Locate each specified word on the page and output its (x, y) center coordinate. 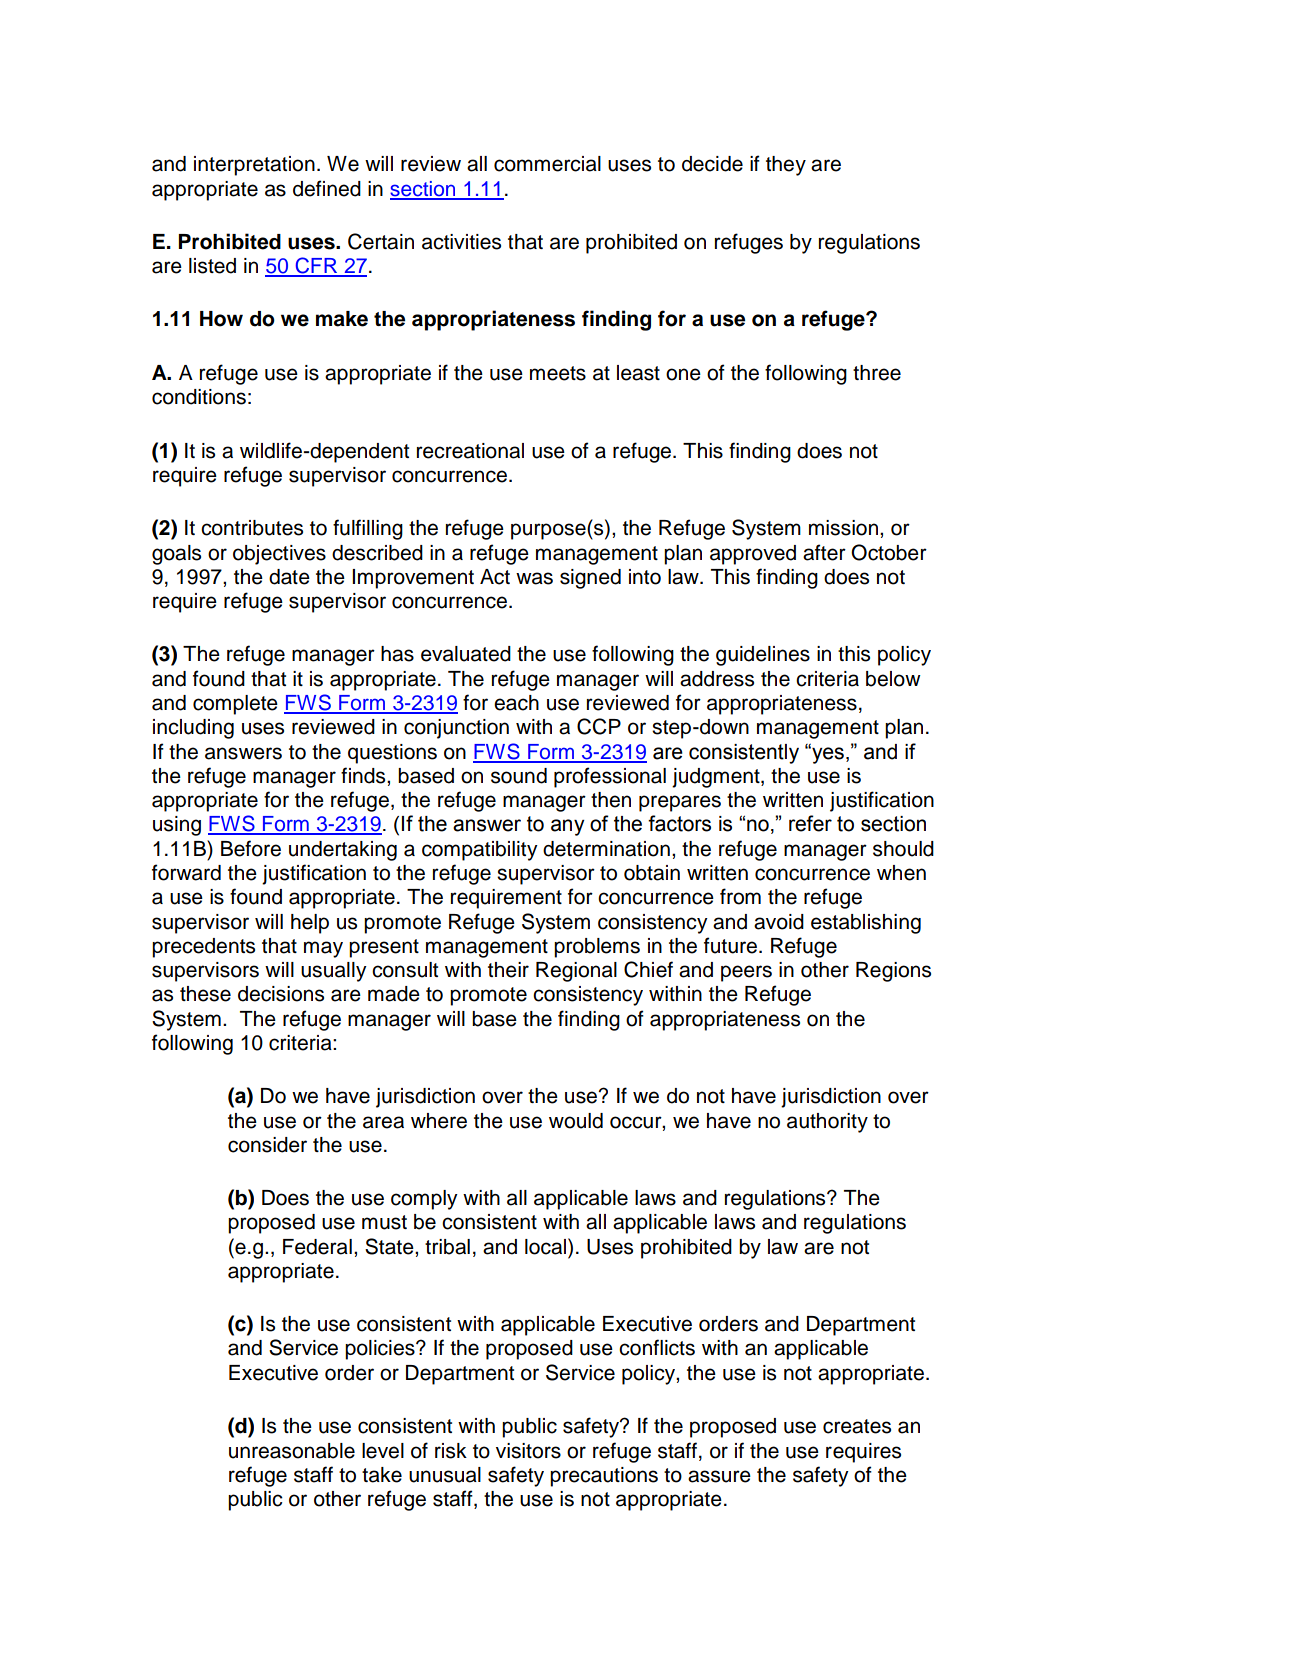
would (576, 1121)
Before (251, 848)
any (568, 827)
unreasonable (292, 1451)
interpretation (254, 166)
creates (857, 1426)
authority (827, 1123)
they (786, 166)
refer (810, 823)
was (534, 578)
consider (267, 1145)
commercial (547, 164)
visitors (528, 1451)
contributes (252, 528)
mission (843, 528)
